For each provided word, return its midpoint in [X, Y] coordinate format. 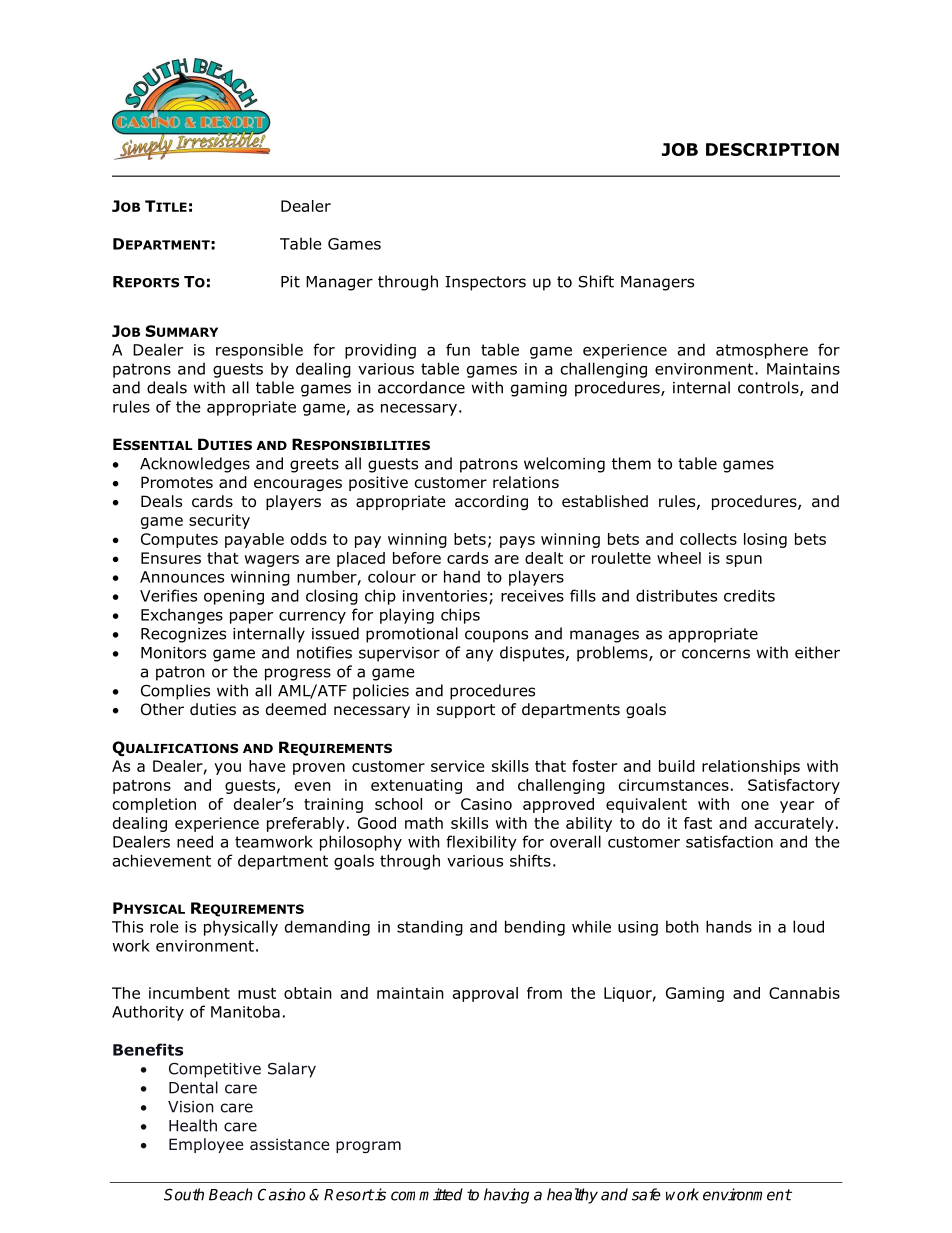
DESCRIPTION [772, 149]
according [491, 502]
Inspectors [485, 283]
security [219, 521]
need [195, 841]
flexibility [481, 843]
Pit [290, 282]
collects [708, 539]
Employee [206, 1145]
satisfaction [729, 841]
